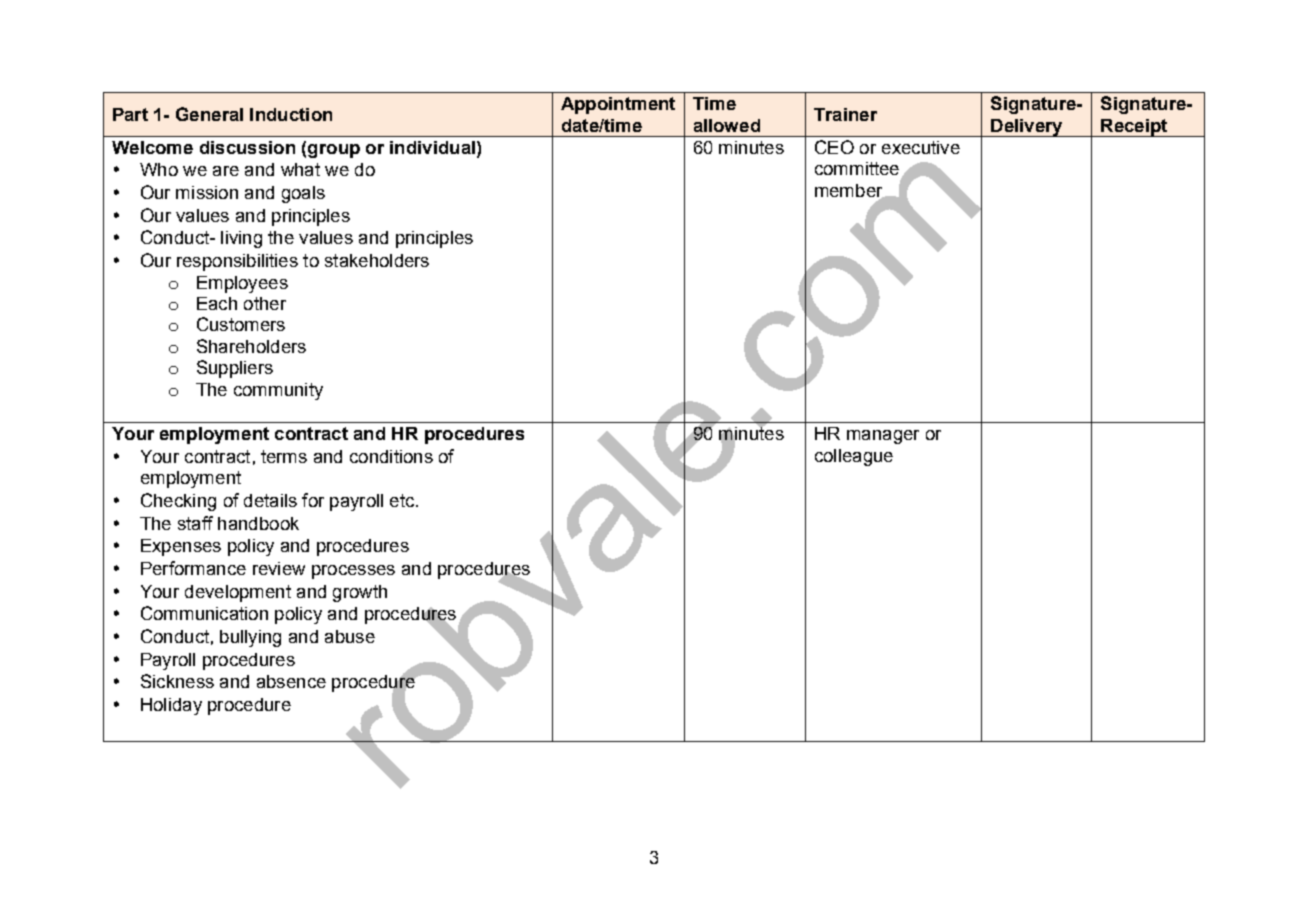 The image size is (1308, 924). What do you see at coordinates (883, 437) in the screenshot?
I see `manager` at bounding box center [883, 437].
